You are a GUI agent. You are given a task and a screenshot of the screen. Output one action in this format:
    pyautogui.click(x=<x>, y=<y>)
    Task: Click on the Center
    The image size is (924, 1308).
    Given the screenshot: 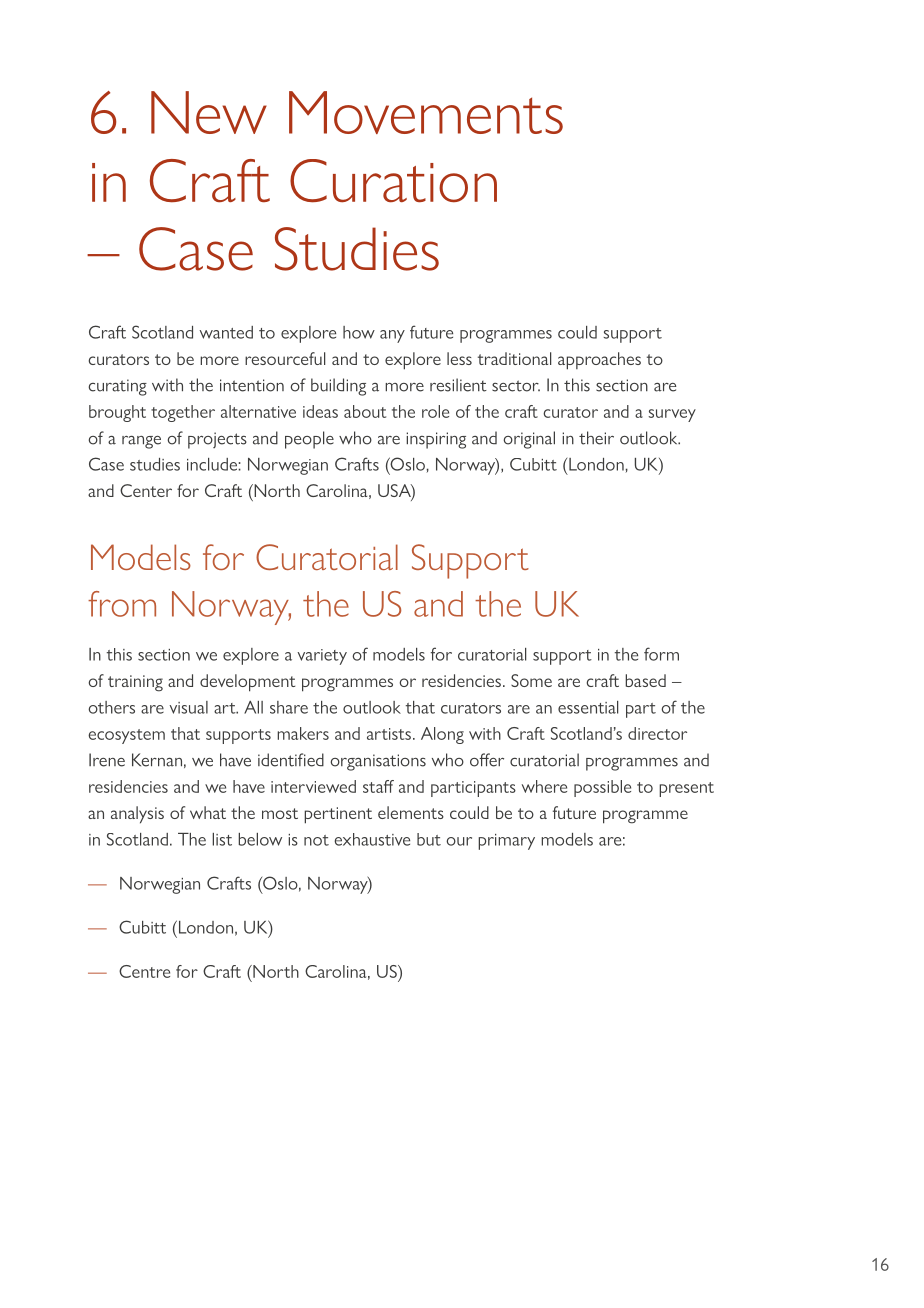 What is the action you would take?
    pyautogui.click(x=146, y=490)
